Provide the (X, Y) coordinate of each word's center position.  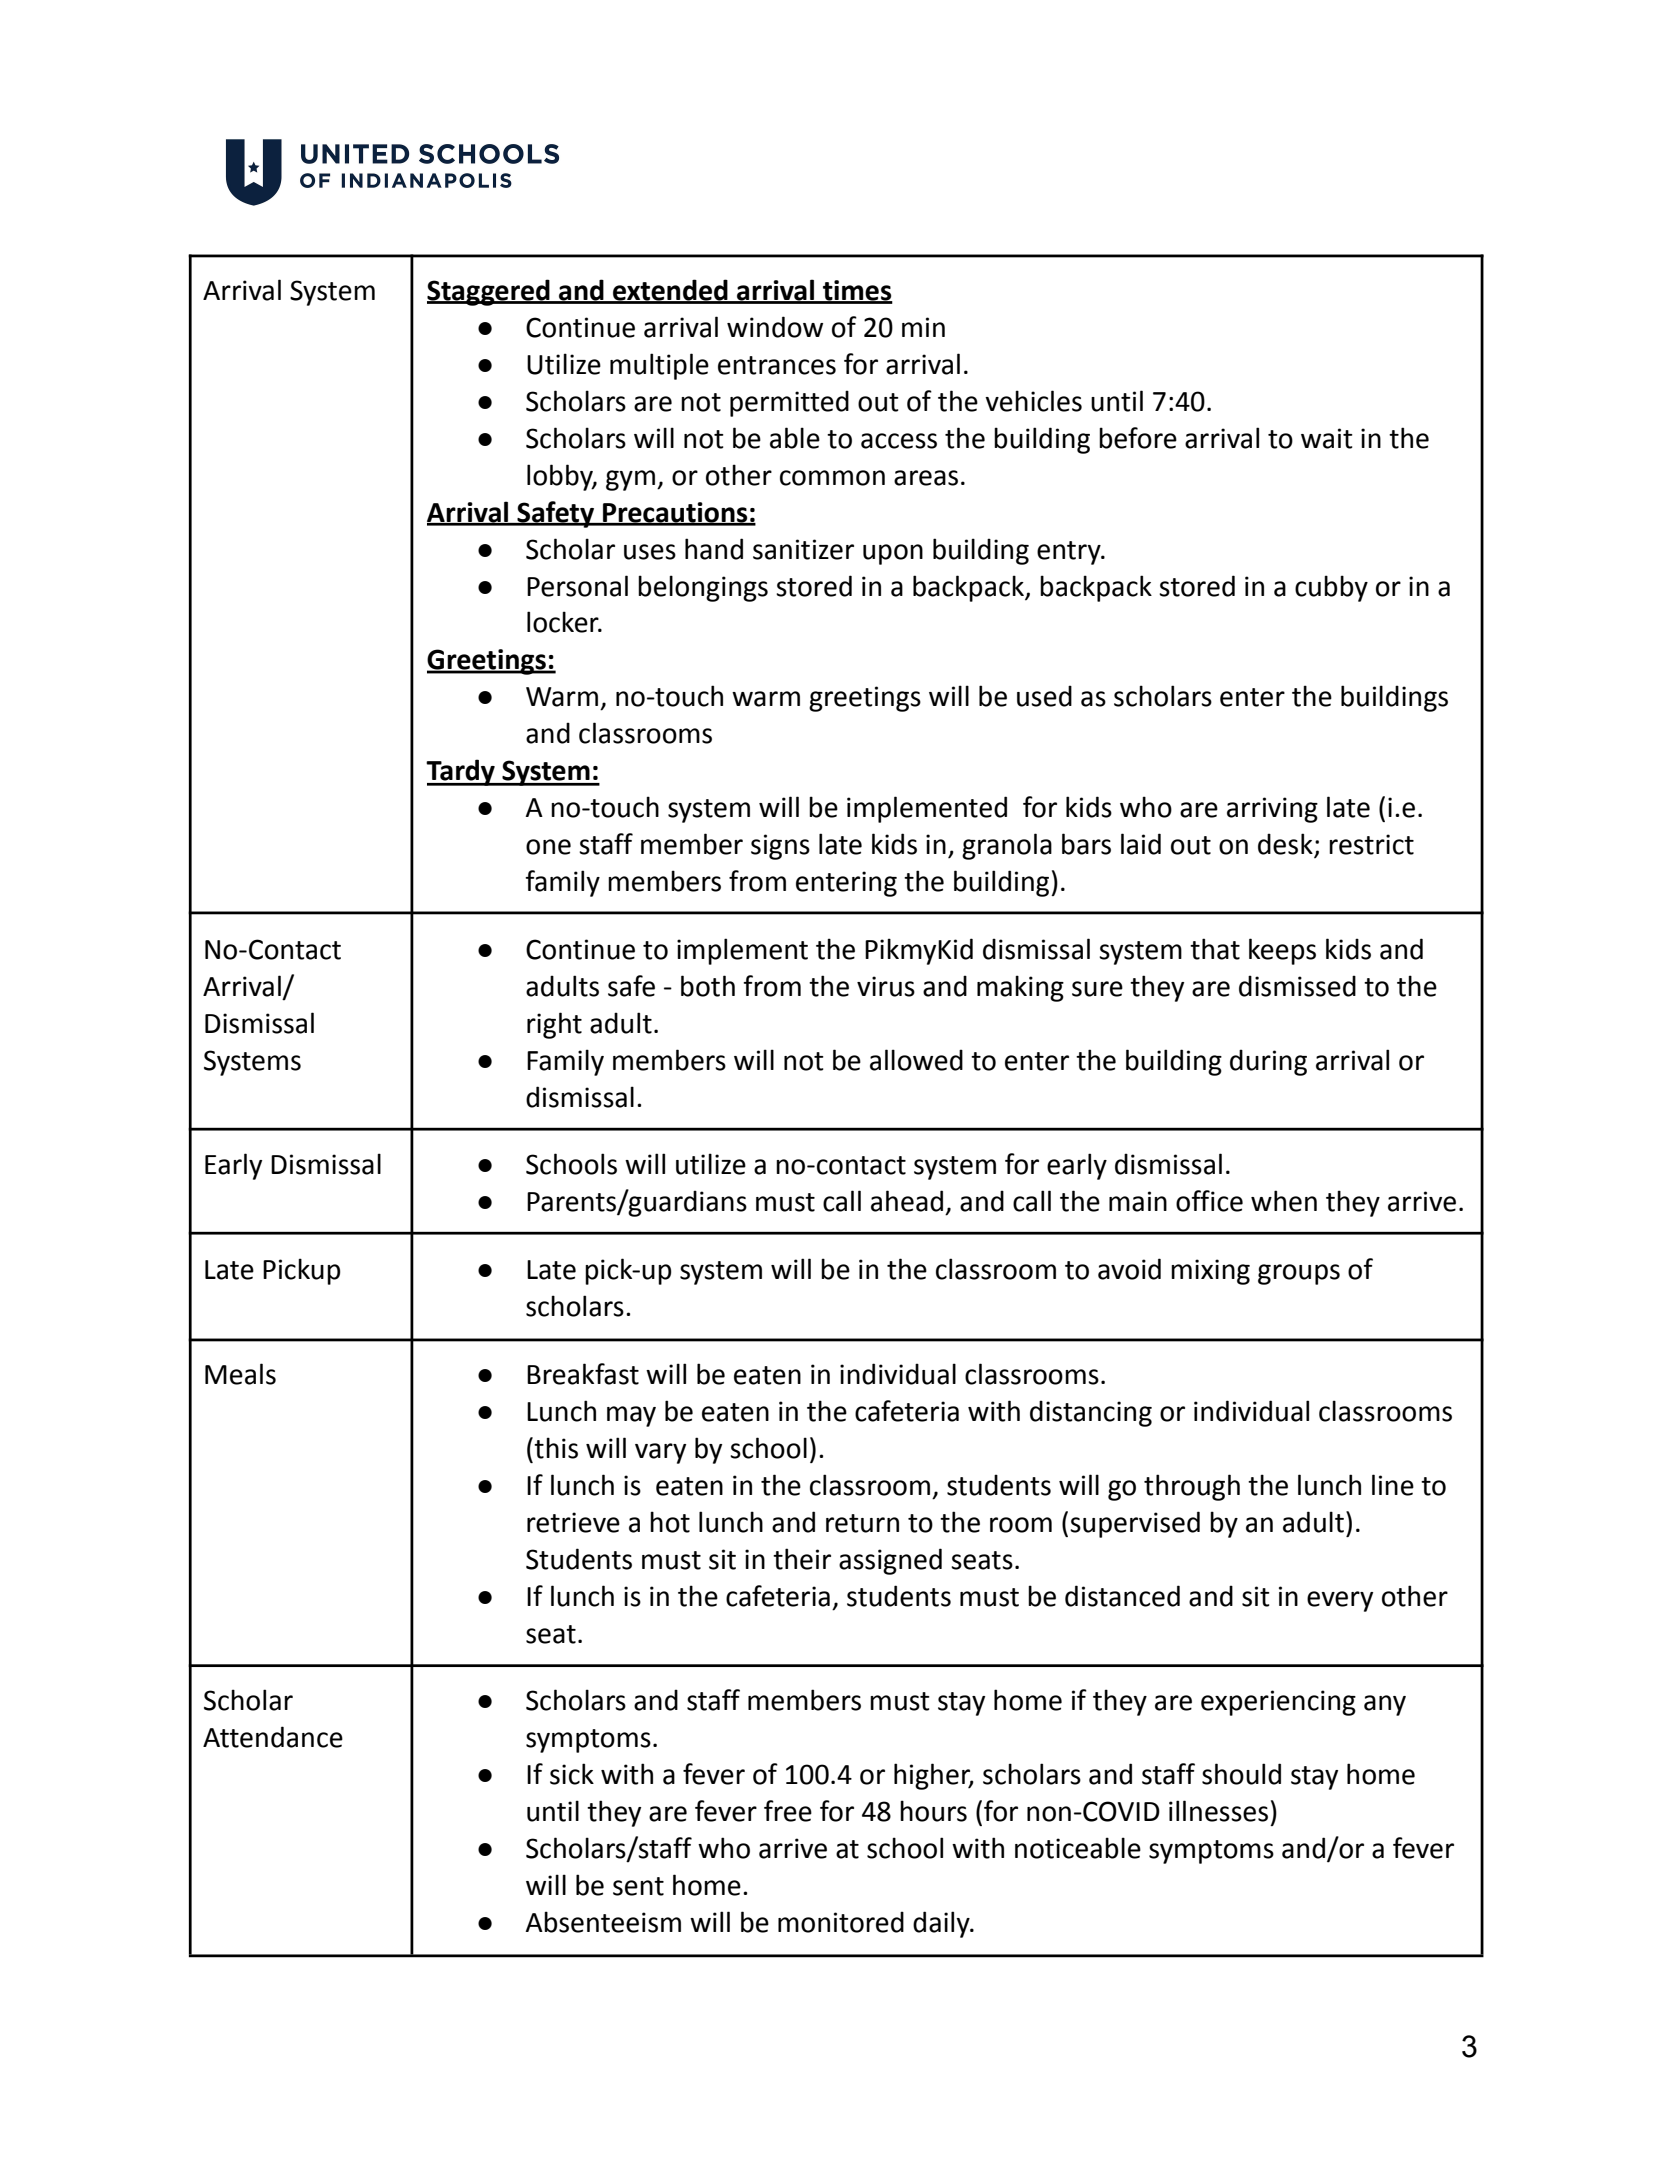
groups (1299, 1274)
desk (1286, 845)
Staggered (489, 292)
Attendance (273, 1737)
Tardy (461, 772)
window (775, 327)
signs (780, 847)
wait (1327, 438)
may (631, 1416)
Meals (240, 1374)
